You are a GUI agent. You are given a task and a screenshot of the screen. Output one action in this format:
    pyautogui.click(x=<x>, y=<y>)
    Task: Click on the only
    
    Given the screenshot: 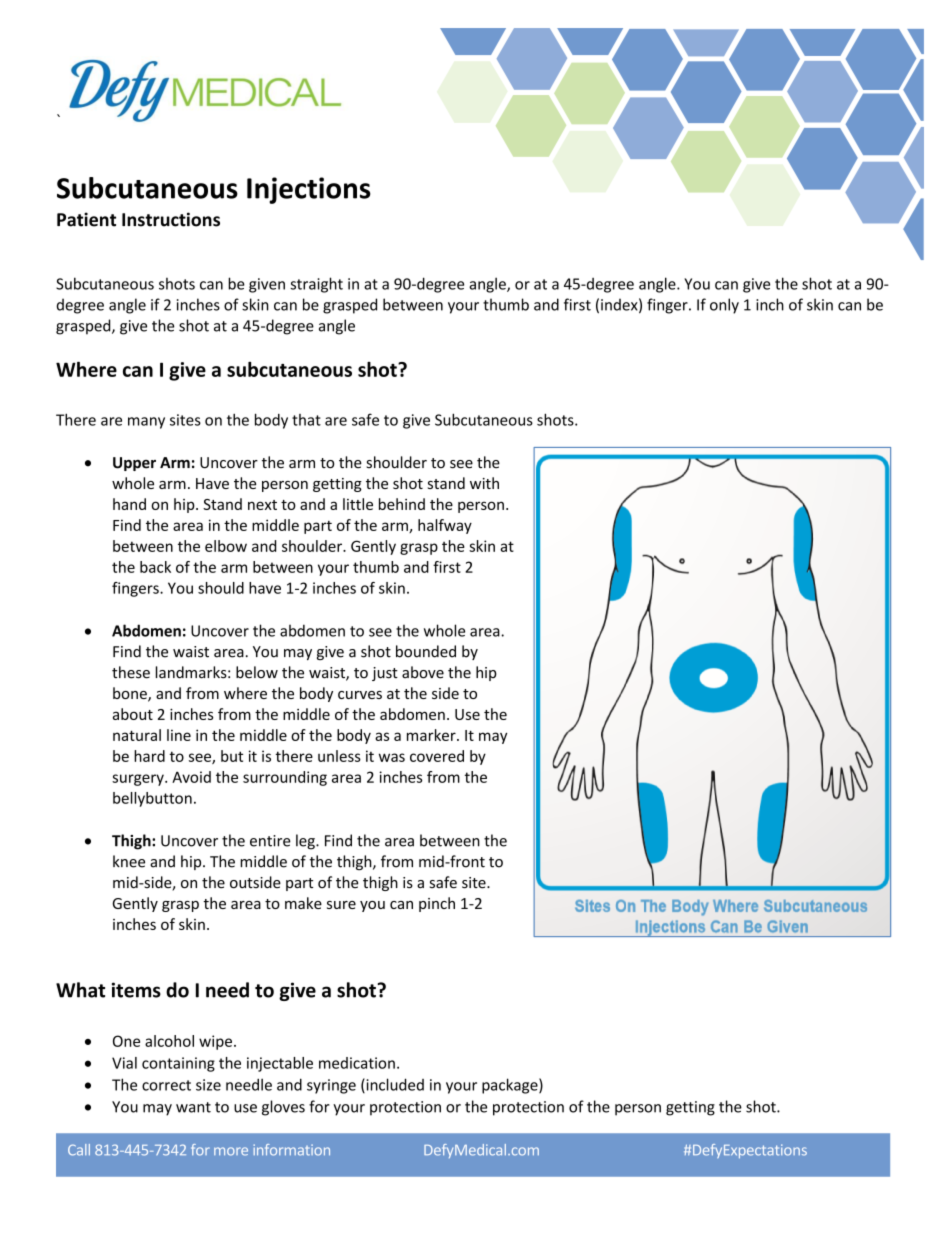 What is the action you would take?
    pyautogui.click(x=724, y=306)
